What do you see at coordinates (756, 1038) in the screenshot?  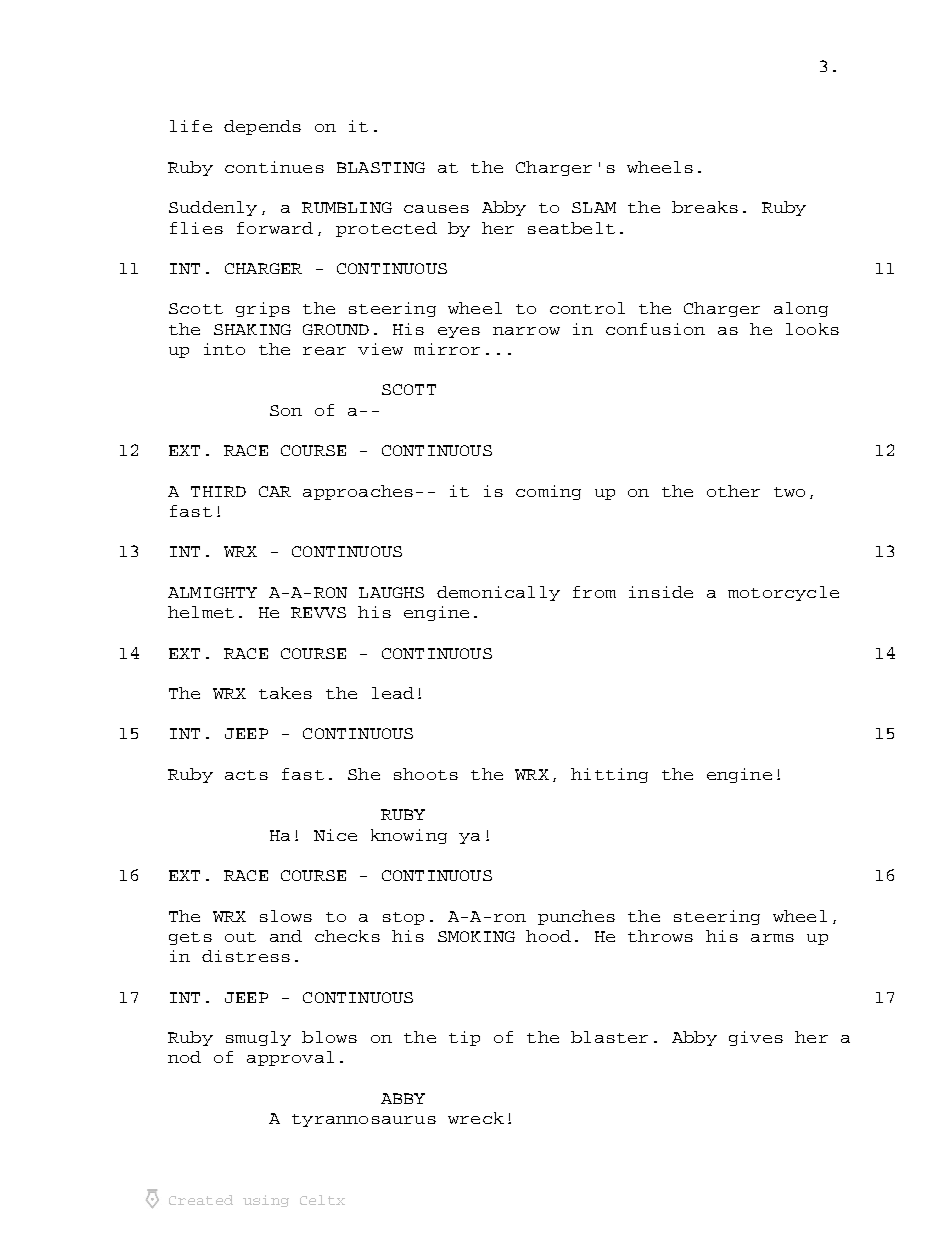 I see `gives` at bounding box center [756, 1038].
